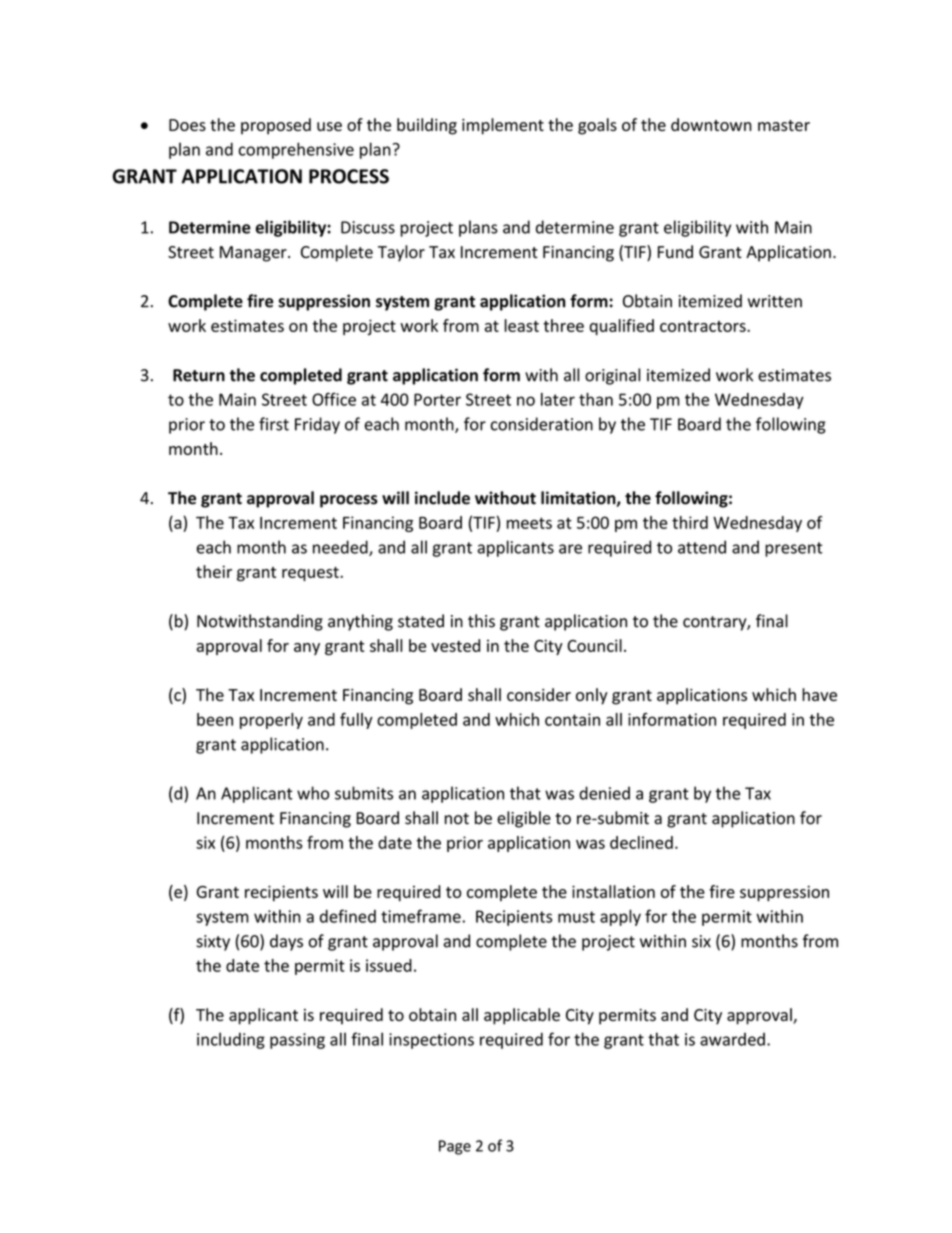 This document has width=952, height=1233. Describe the element at coordinates (231, 1040) in the document. I see `including` at that location.
